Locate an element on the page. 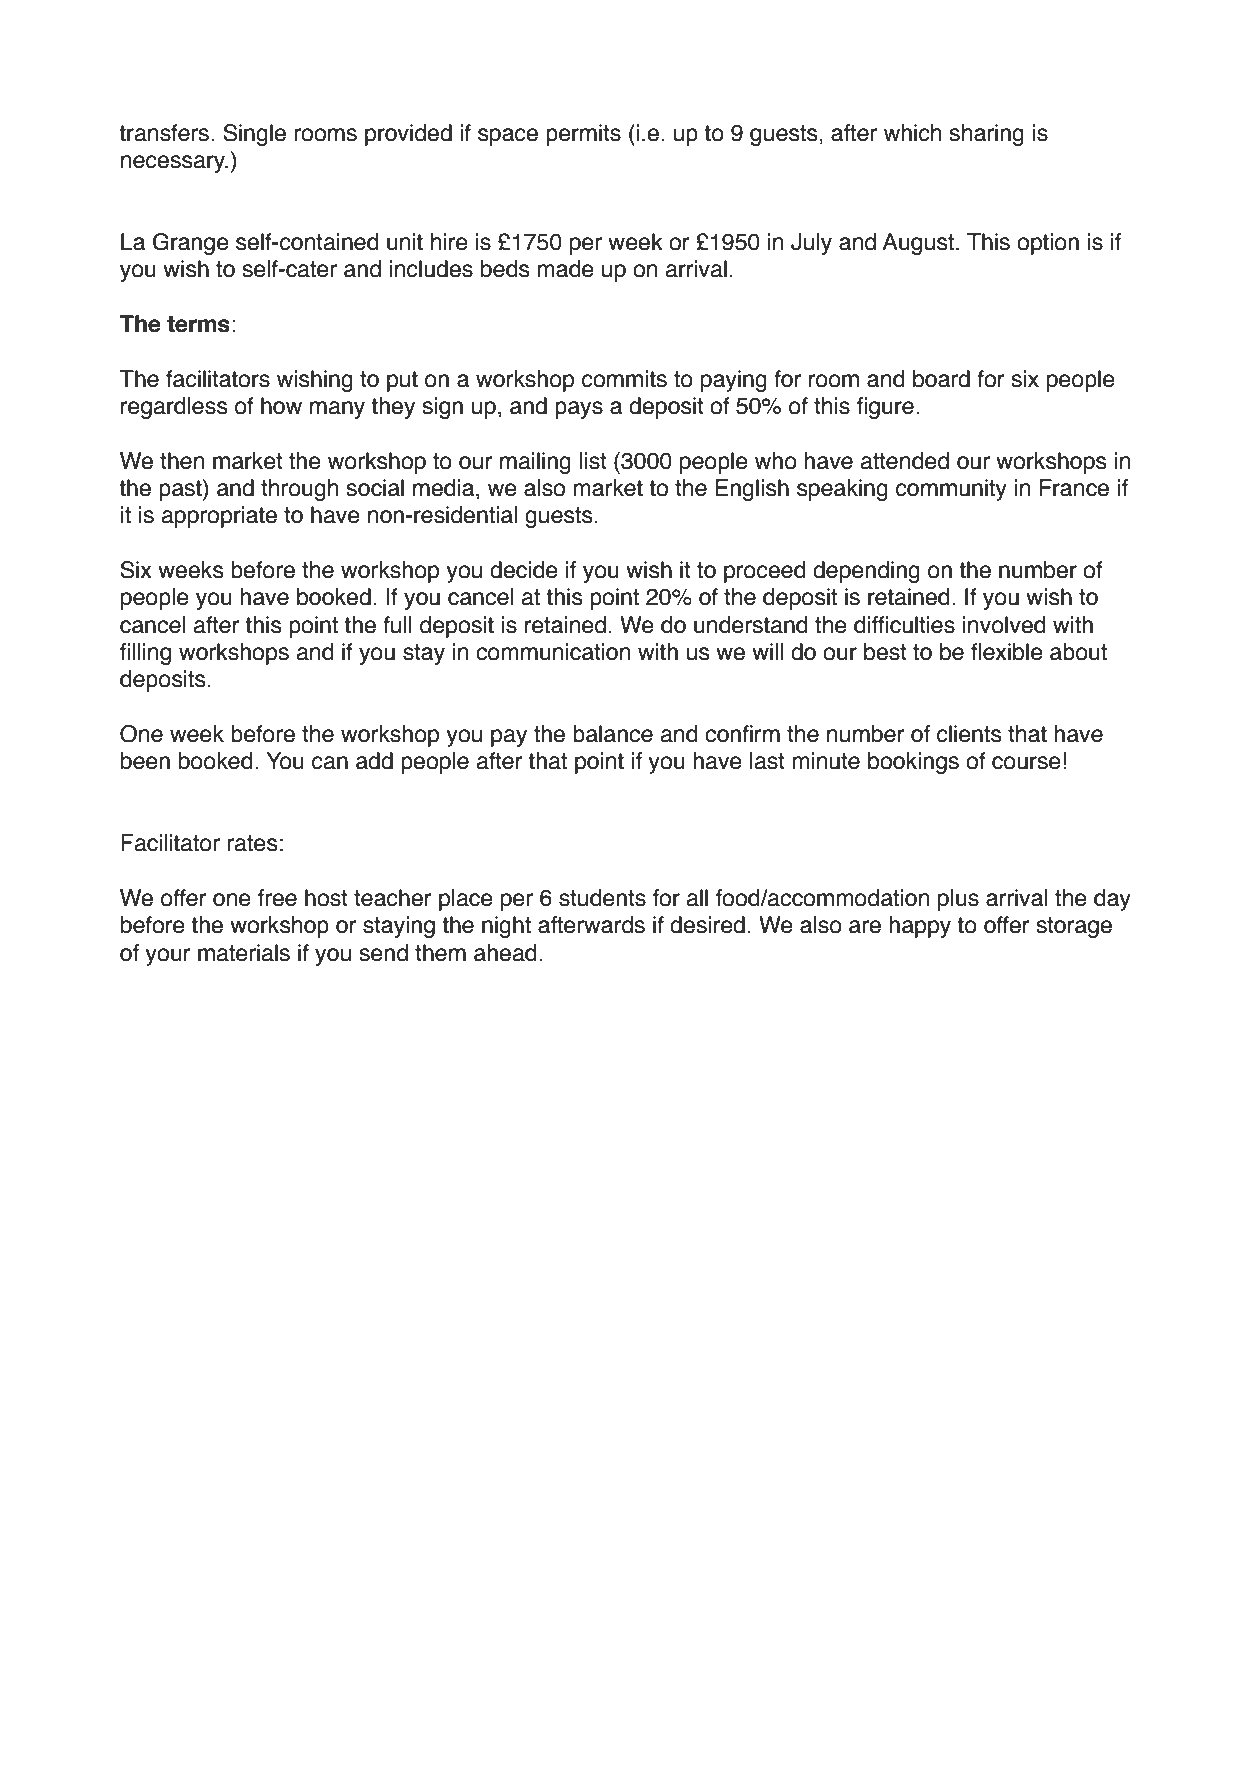  sharing is located at coordinates (986, 135).
